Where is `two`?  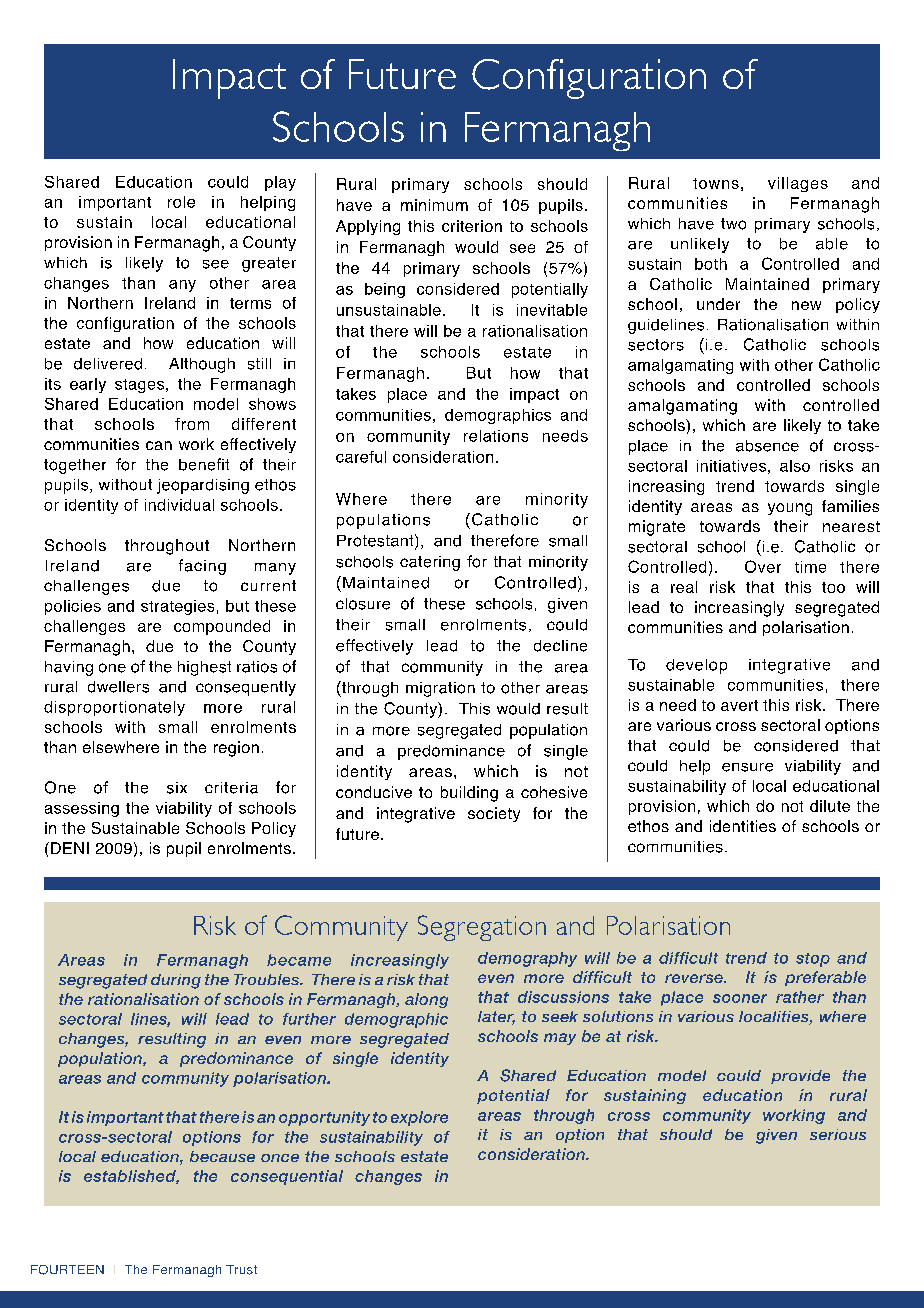
two is located at coordinates (733, 224).
